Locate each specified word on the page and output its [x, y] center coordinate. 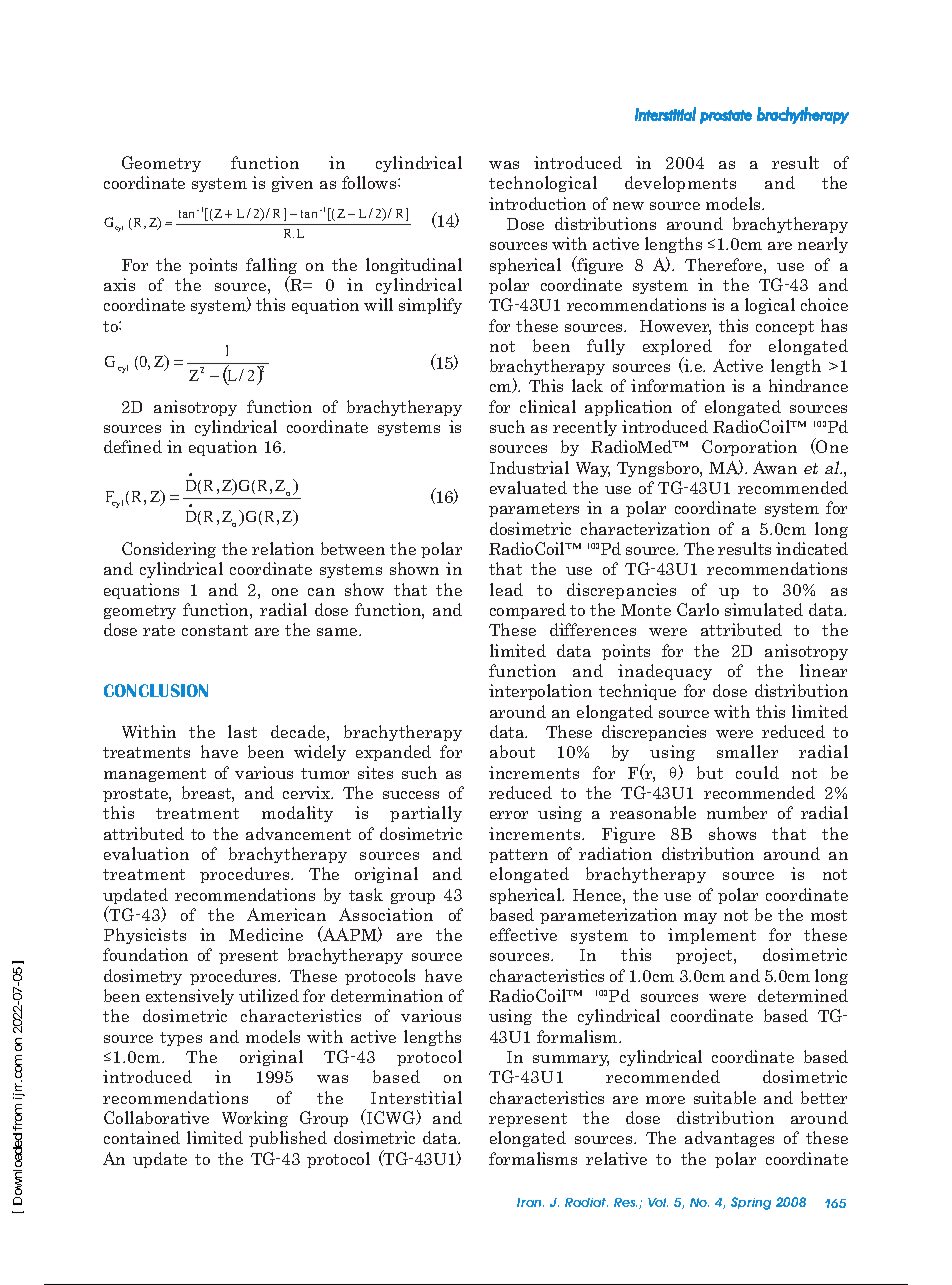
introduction [537, 203]
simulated [764, 609]
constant [215, 630]
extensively [190, 997]
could [757, 772]
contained [142, 1137]
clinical [548, 406]
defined [133, 446]
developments [680, 184]
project [705, 956]
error [509, 815]
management [155, 775]
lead [506, 589]
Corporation [749, 448]
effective [523, 934]
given [292, 184]
